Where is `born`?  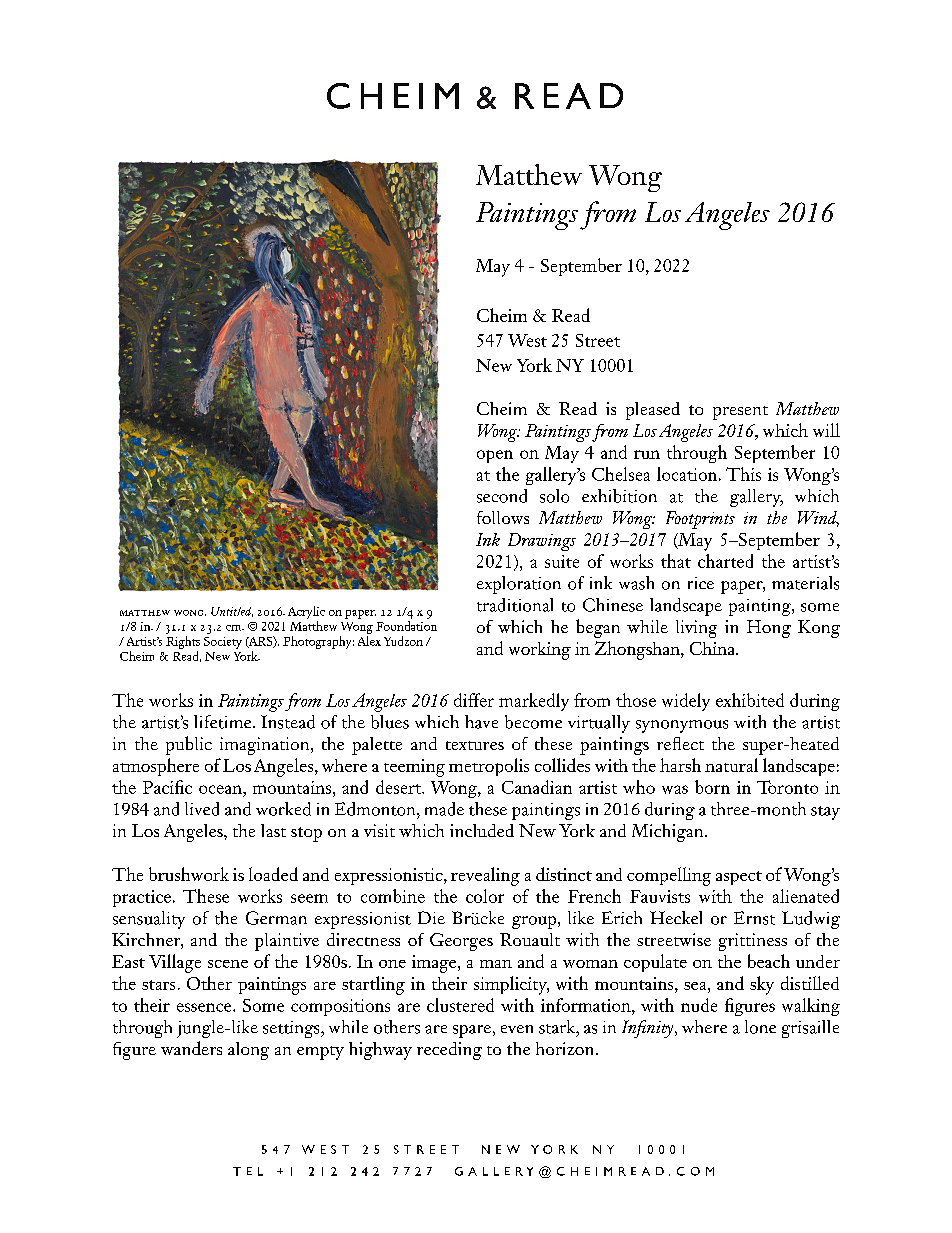 born is located at coordinates (712, 787).
